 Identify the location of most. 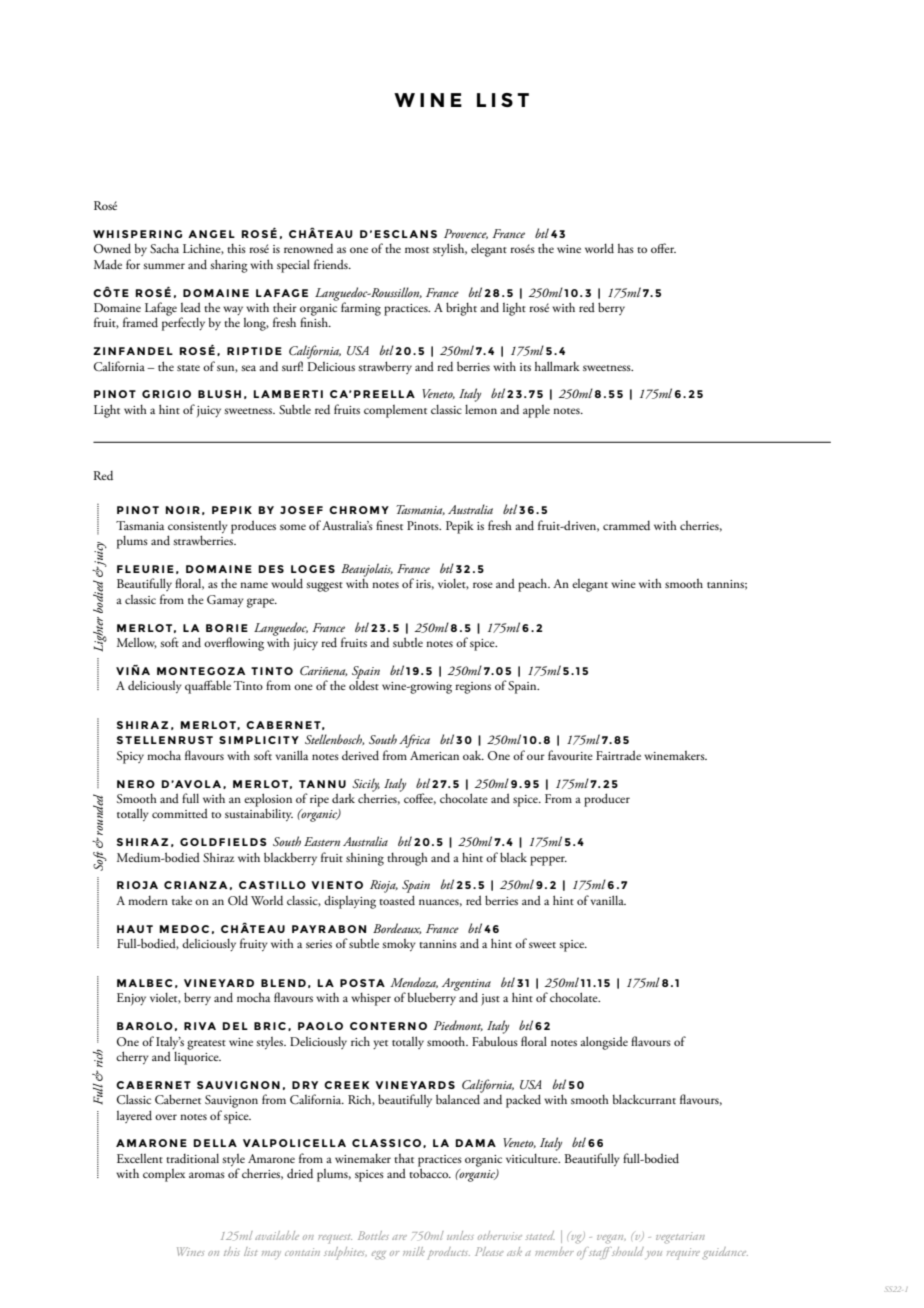
(417, 250).
